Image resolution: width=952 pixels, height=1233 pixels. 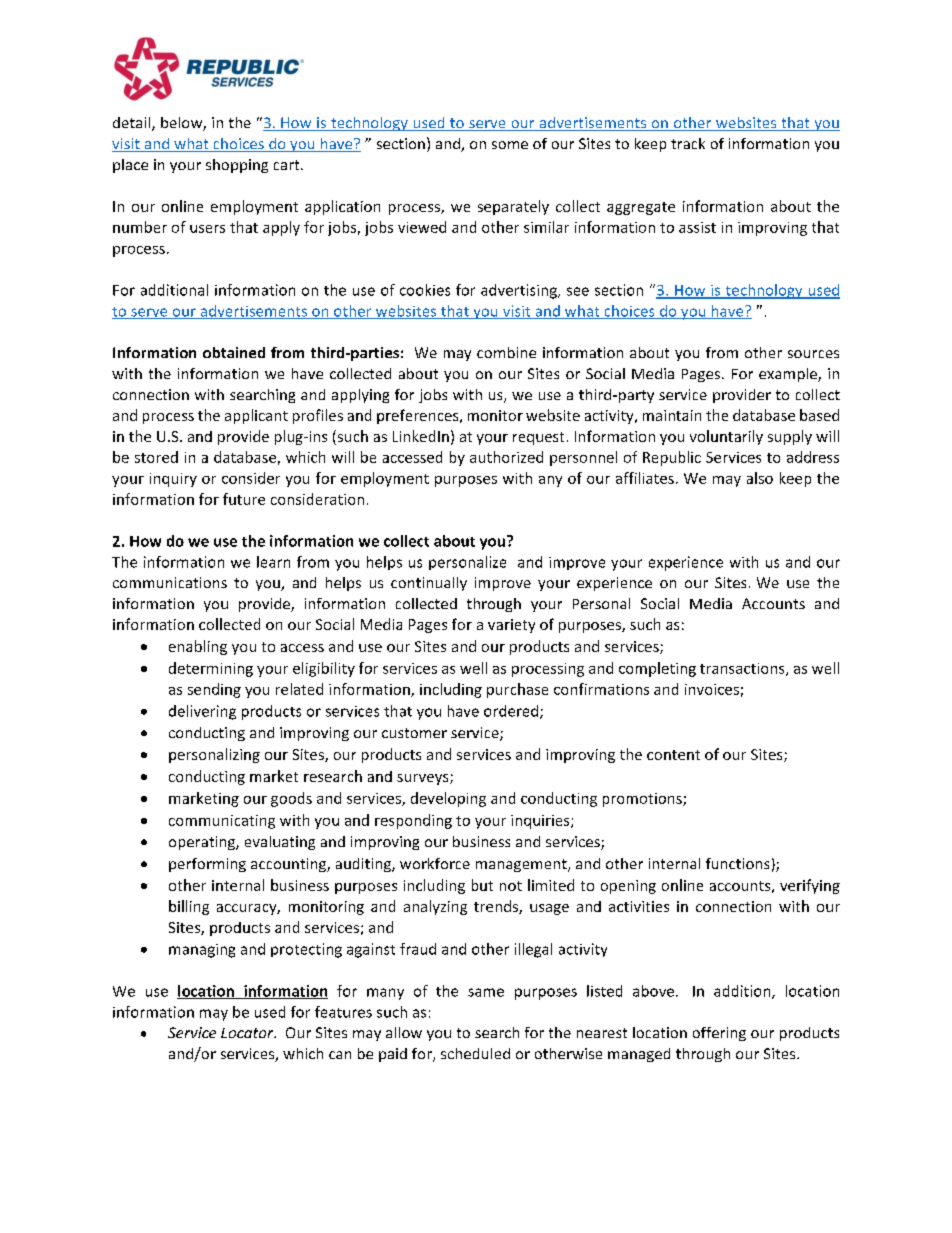 What do you see at coordinates (688, 143) in the image?
I see `track` at bounding box center [688, 143].
